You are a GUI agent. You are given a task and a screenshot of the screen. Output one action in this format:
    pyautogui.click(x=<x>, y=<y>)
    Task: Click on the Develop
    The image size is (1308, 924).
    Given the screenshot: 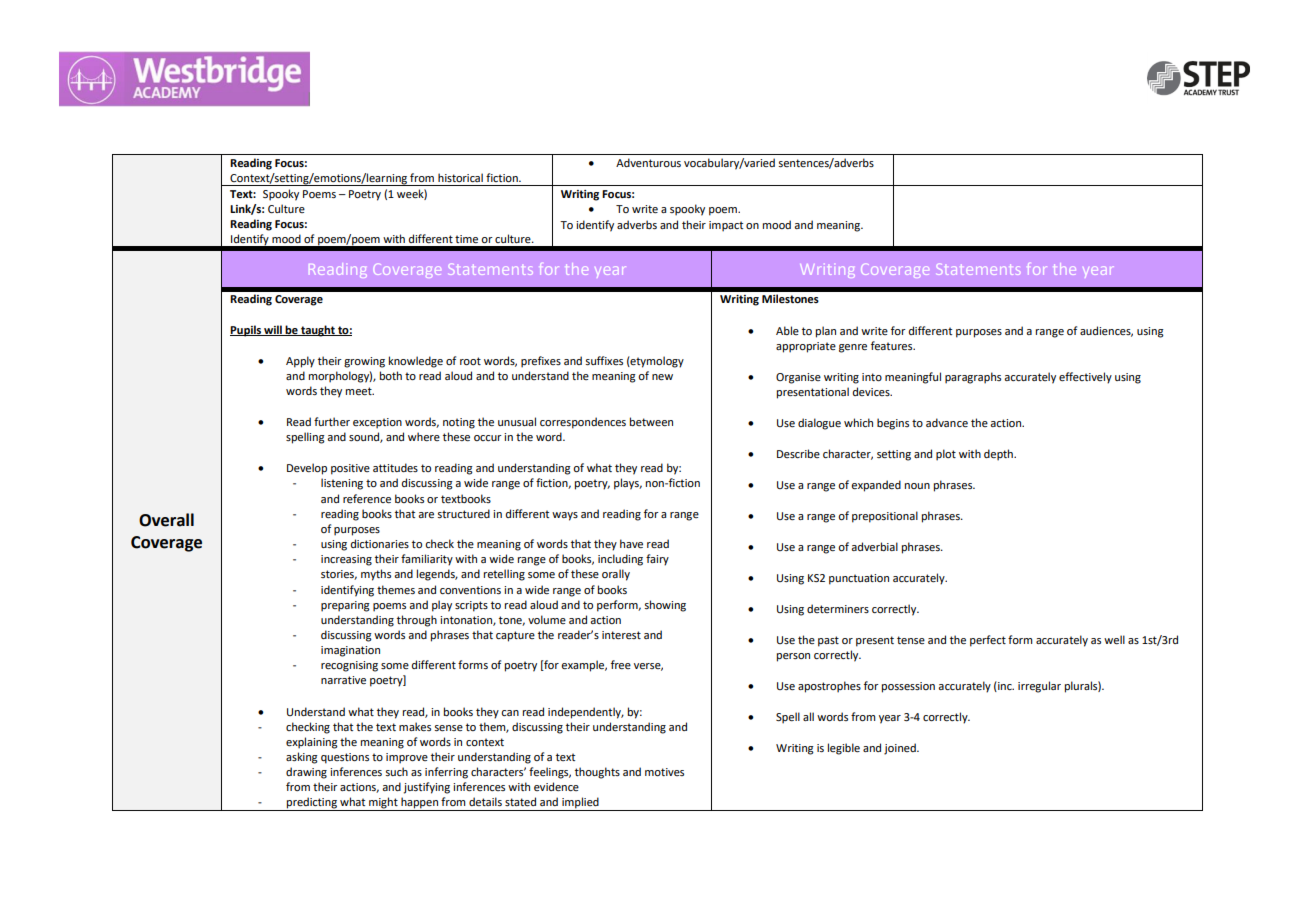 What is the action you would take?
    pyautogui.click(x=307, y=469)
